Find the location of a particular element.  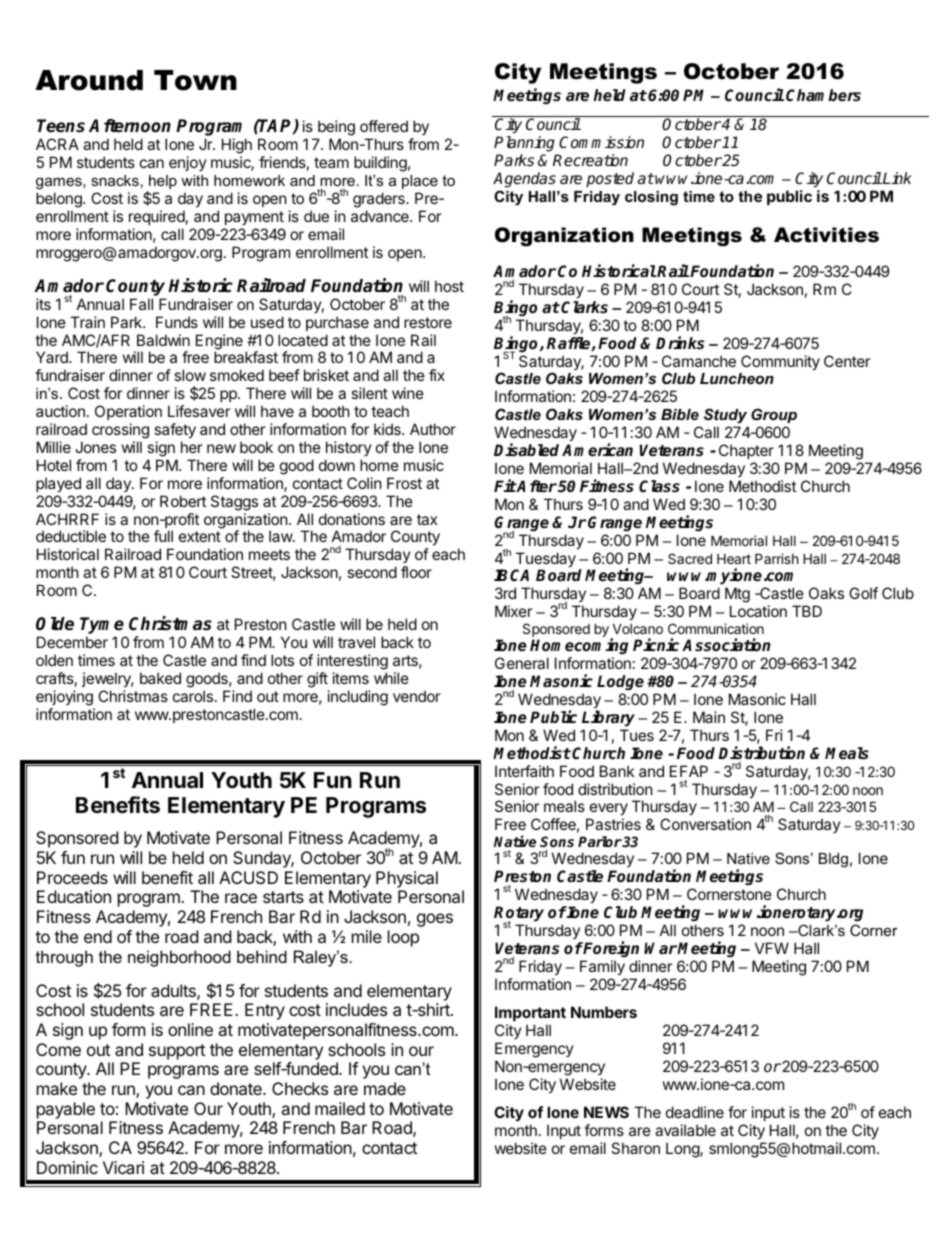

Interfaith is located at coordinates (524, 771).
